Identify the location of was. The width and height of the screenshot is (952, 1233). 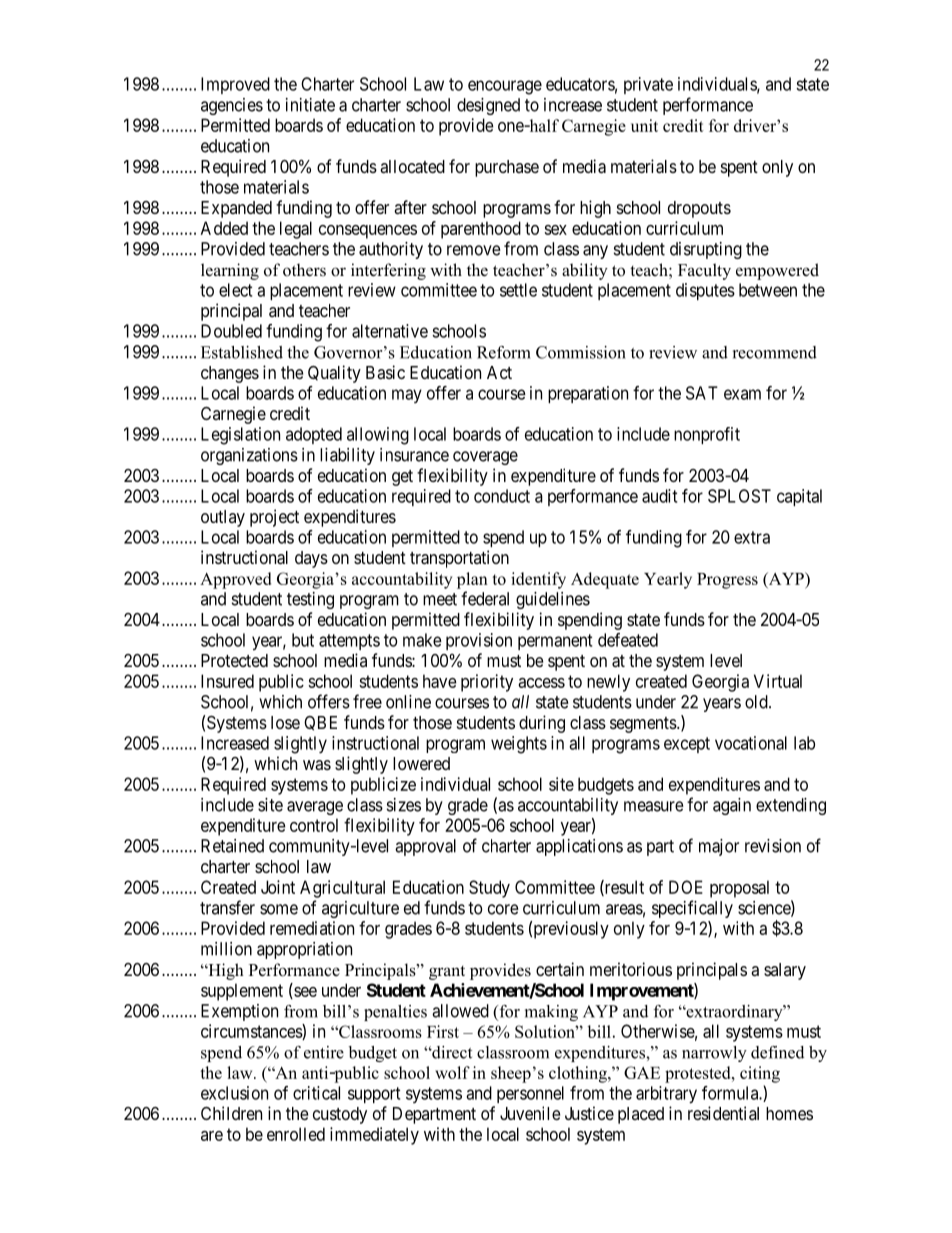
(317, 765).
